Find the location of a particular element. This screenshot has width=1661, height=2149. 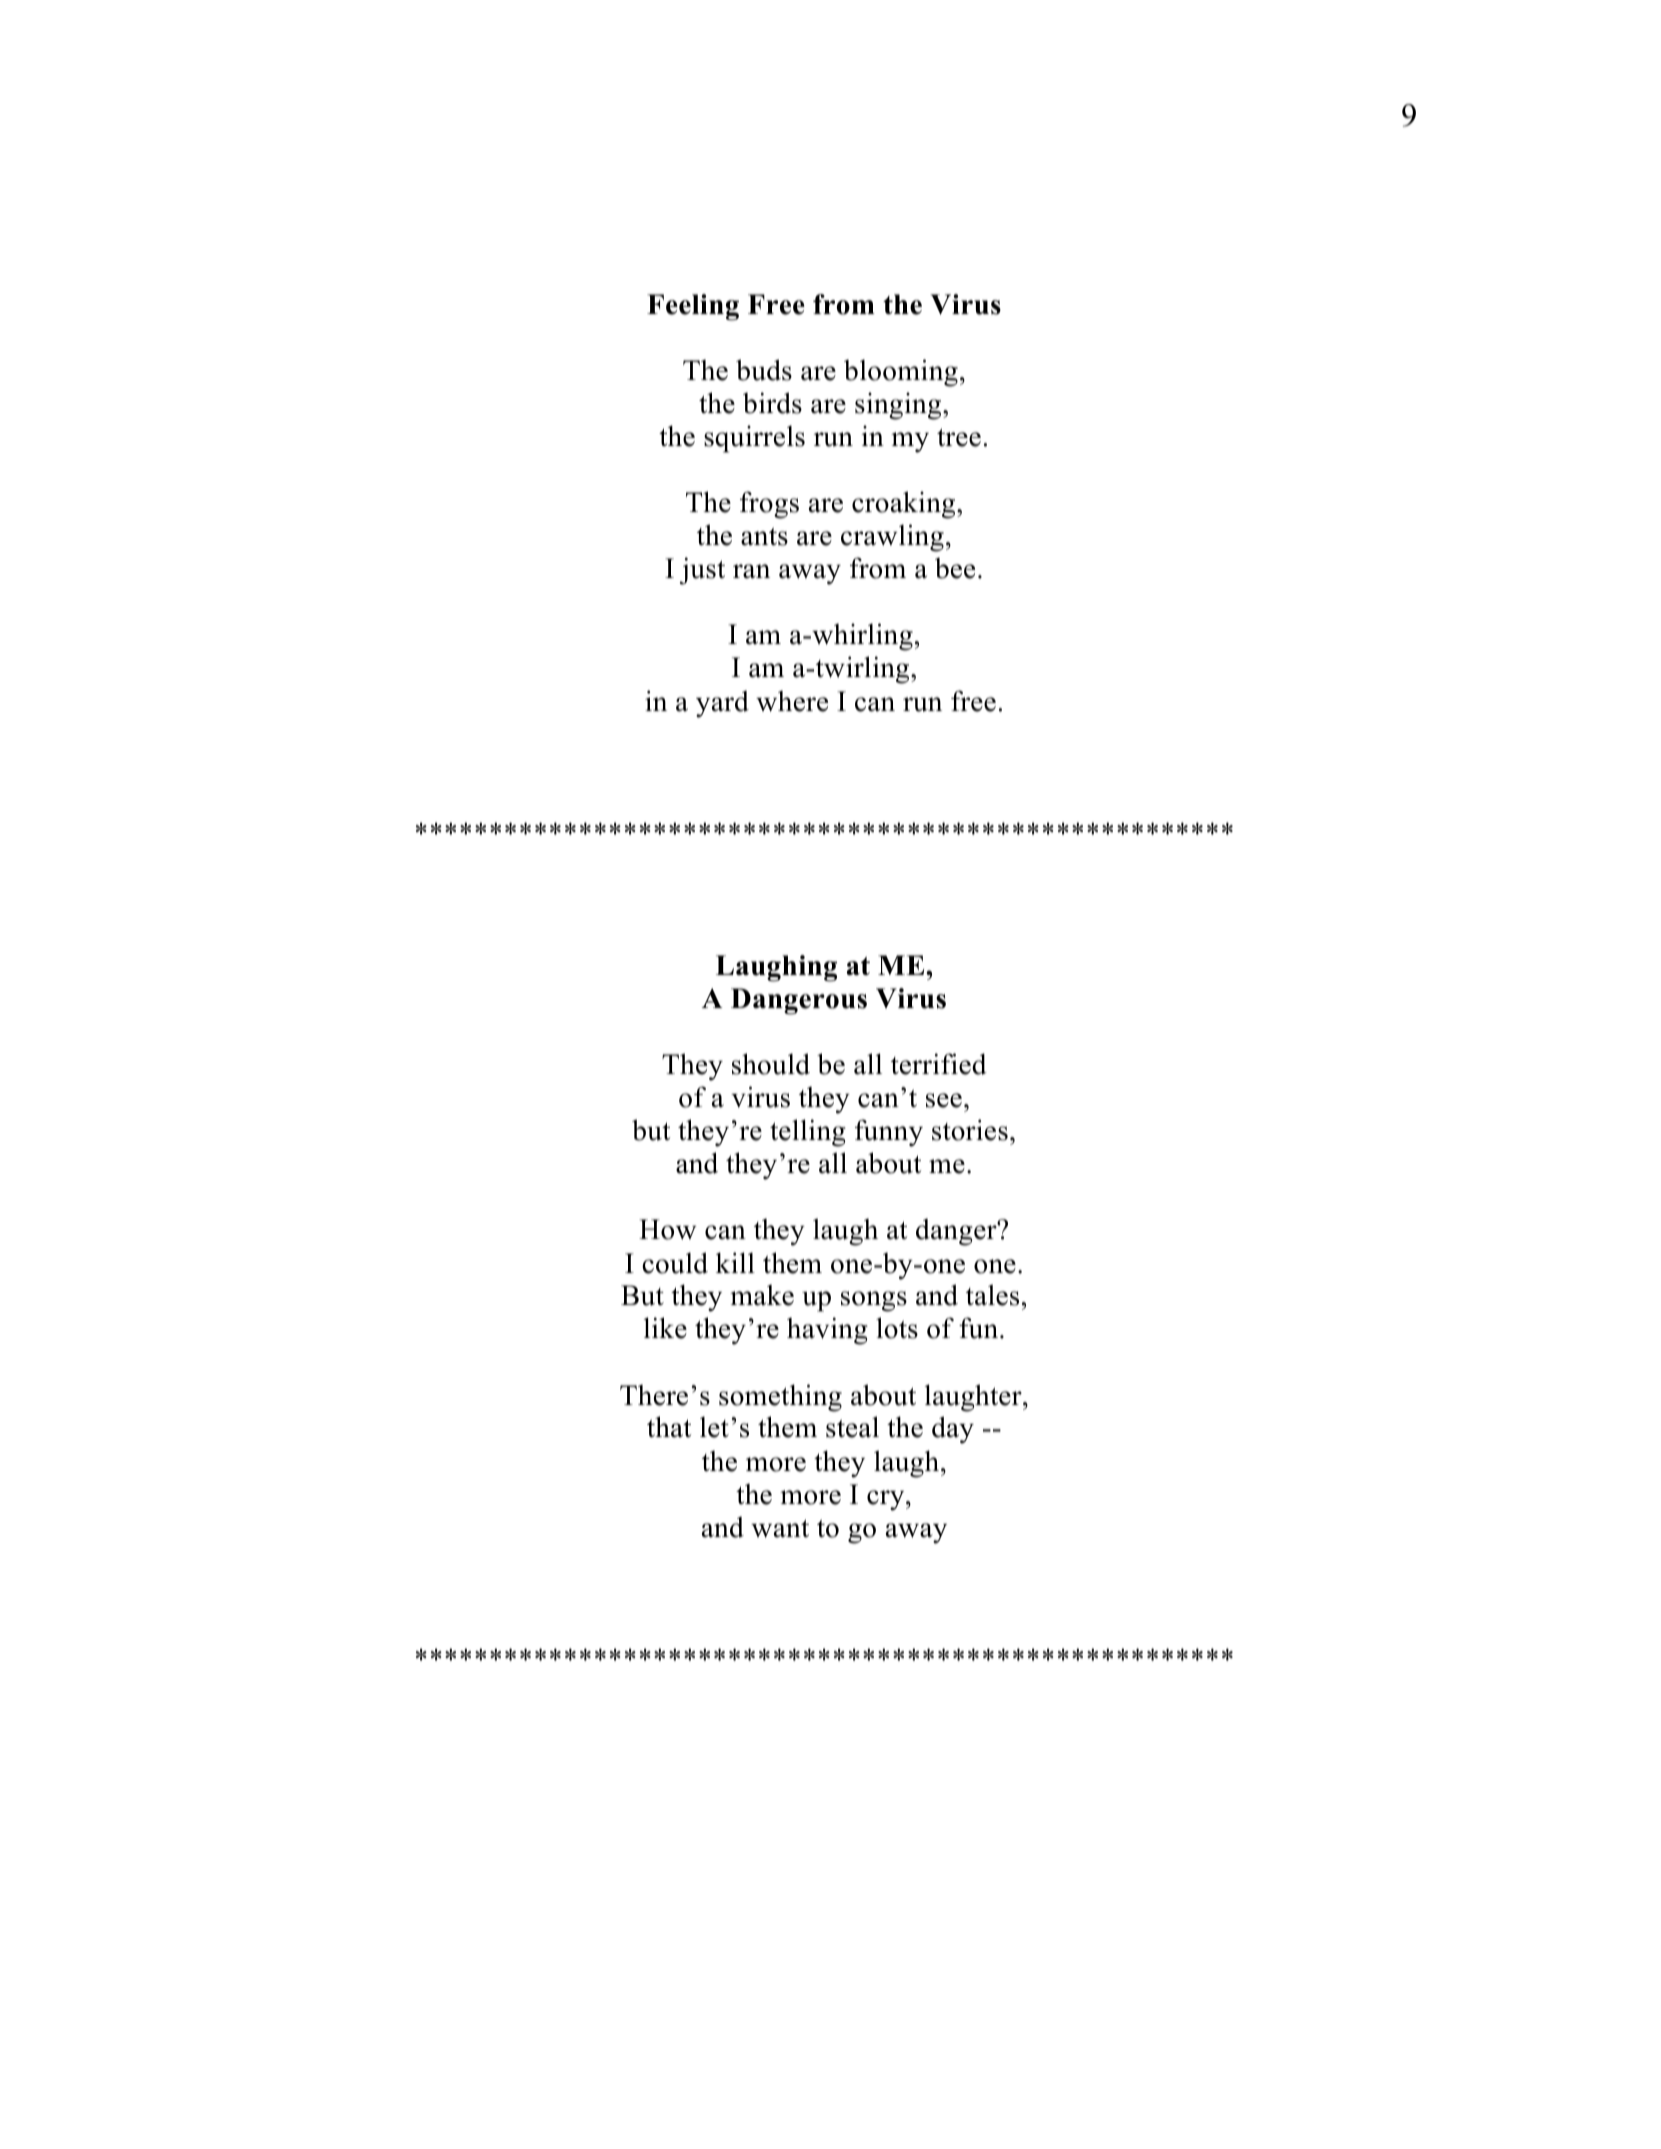

birds is located at coordinates (772, 403).
